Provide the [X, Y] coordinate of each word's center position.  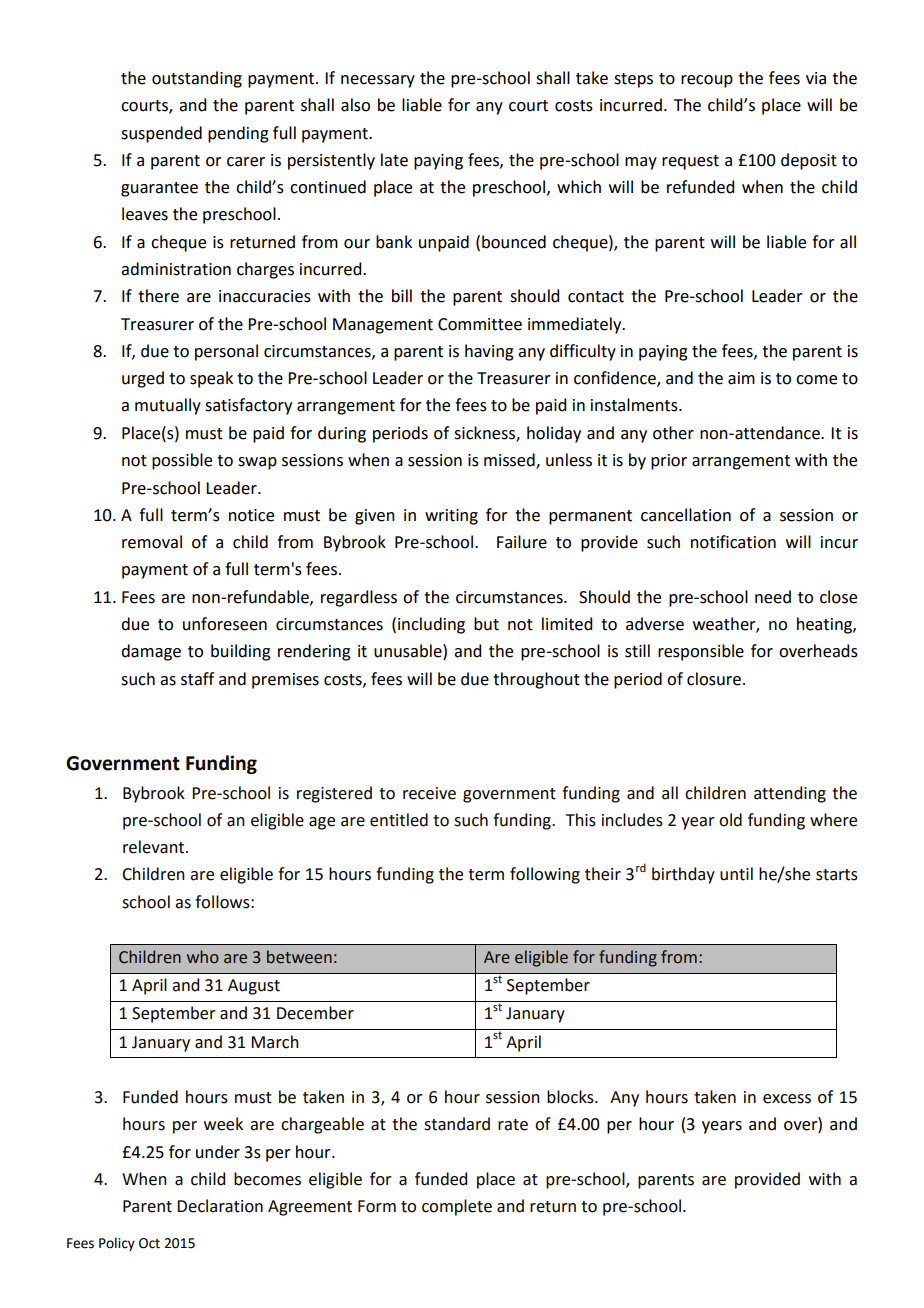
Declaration [220, 1206]
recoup [707, 81]
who [203, 957]
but [486, 624]
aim [741, 378]
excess [787, 1099]
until [736, 874]
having [489, 352]
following [545, 875]
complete [457, 1207]
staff [197, 679]
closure [714, 679]
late [394, 160]
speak [211, 379]
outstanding [197, 79]
